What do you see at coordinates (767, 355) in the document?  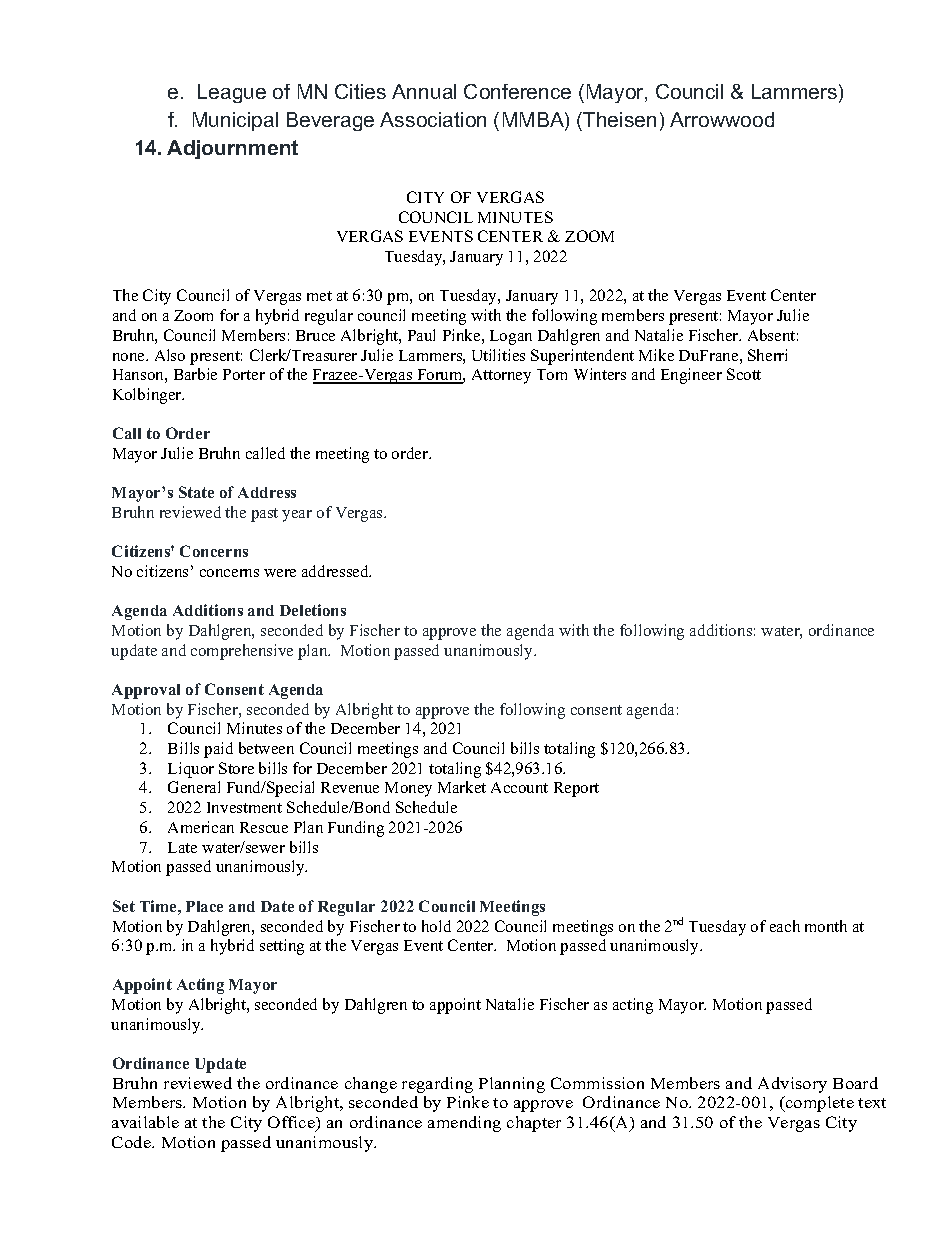 I see `Sherri` at bounding box center [767, 355].
